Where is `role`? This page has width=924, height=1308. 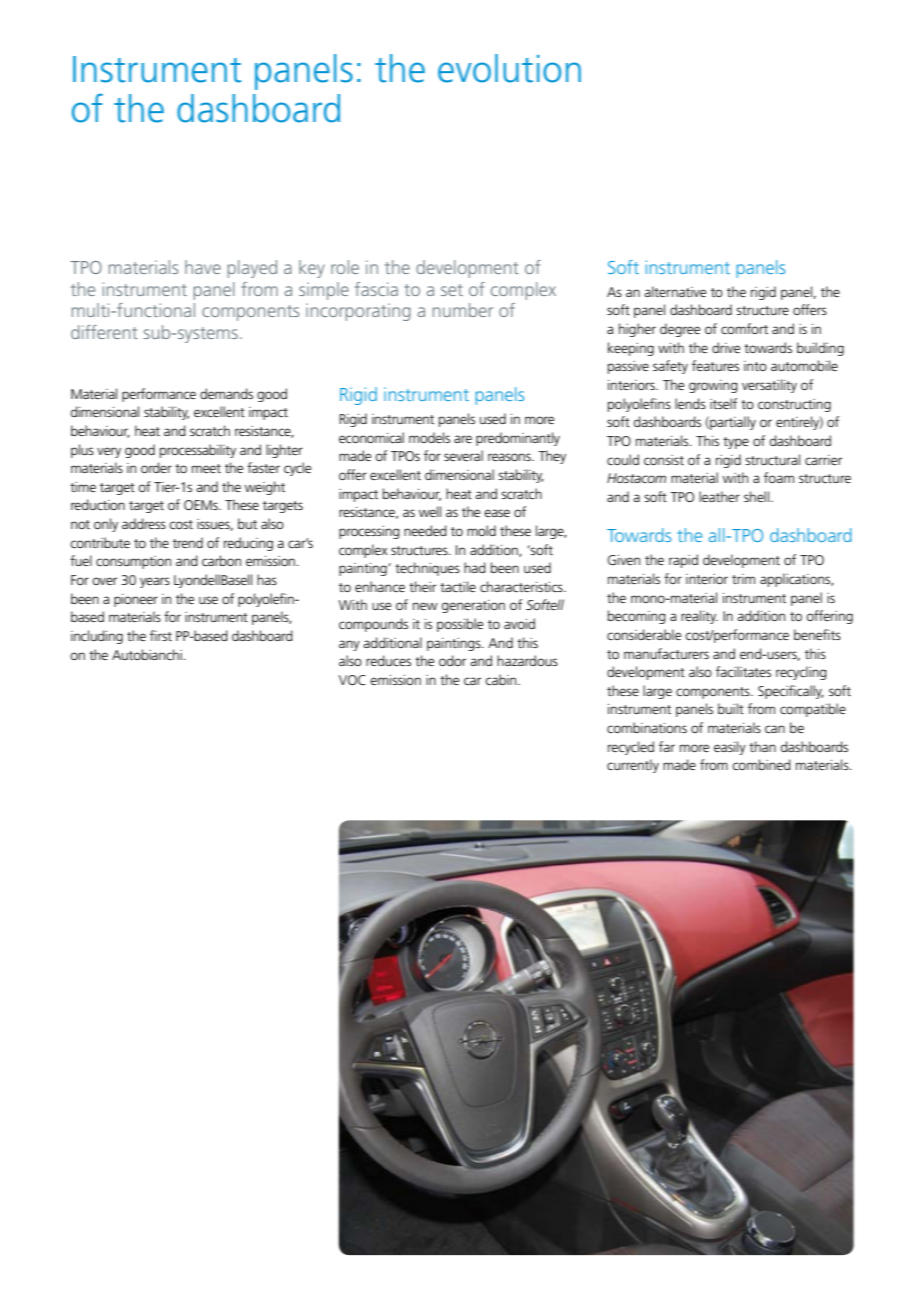
role is located at coordinates (345, 267).
